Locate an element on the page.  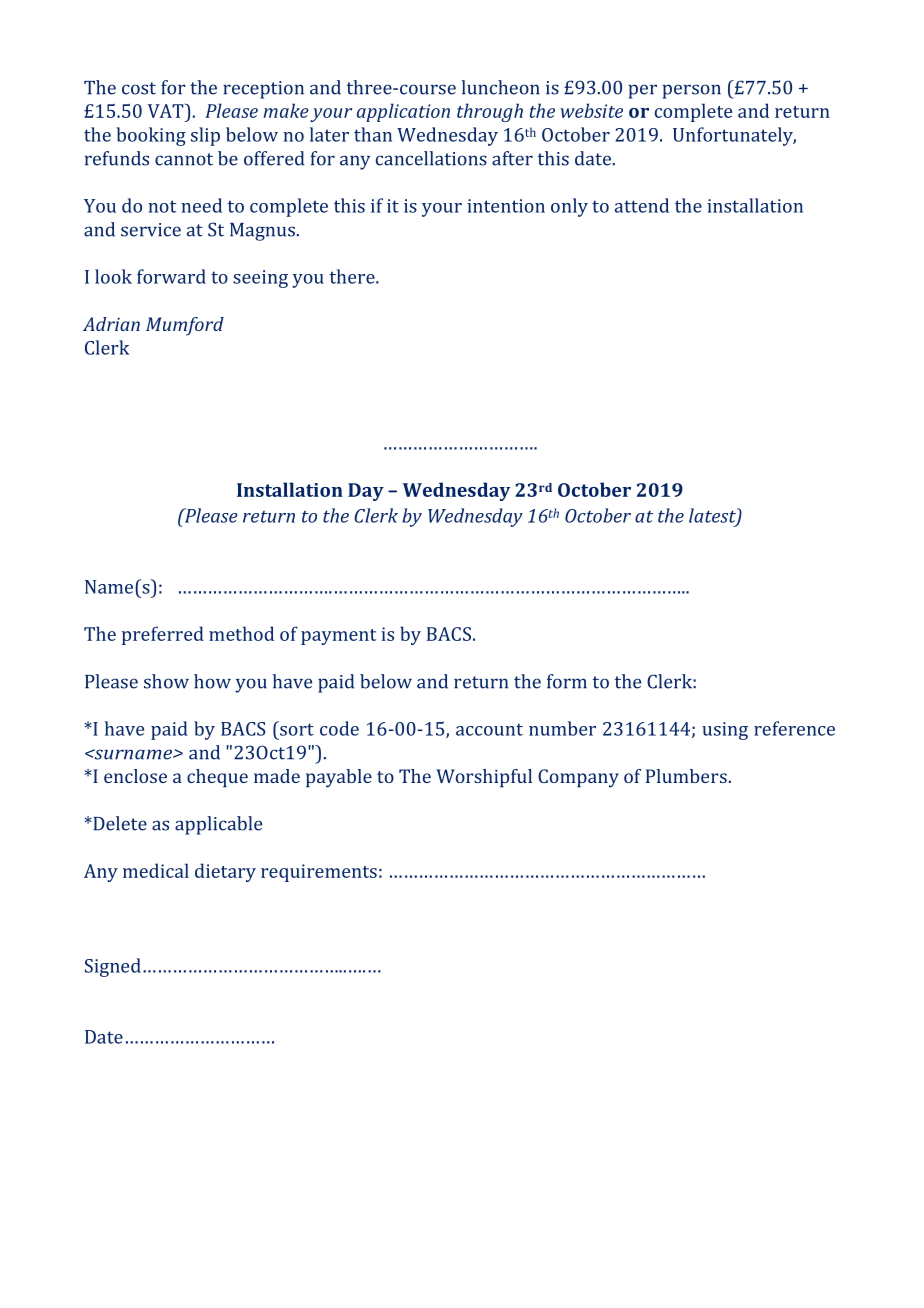
person is located at coordinates (691, 91).
